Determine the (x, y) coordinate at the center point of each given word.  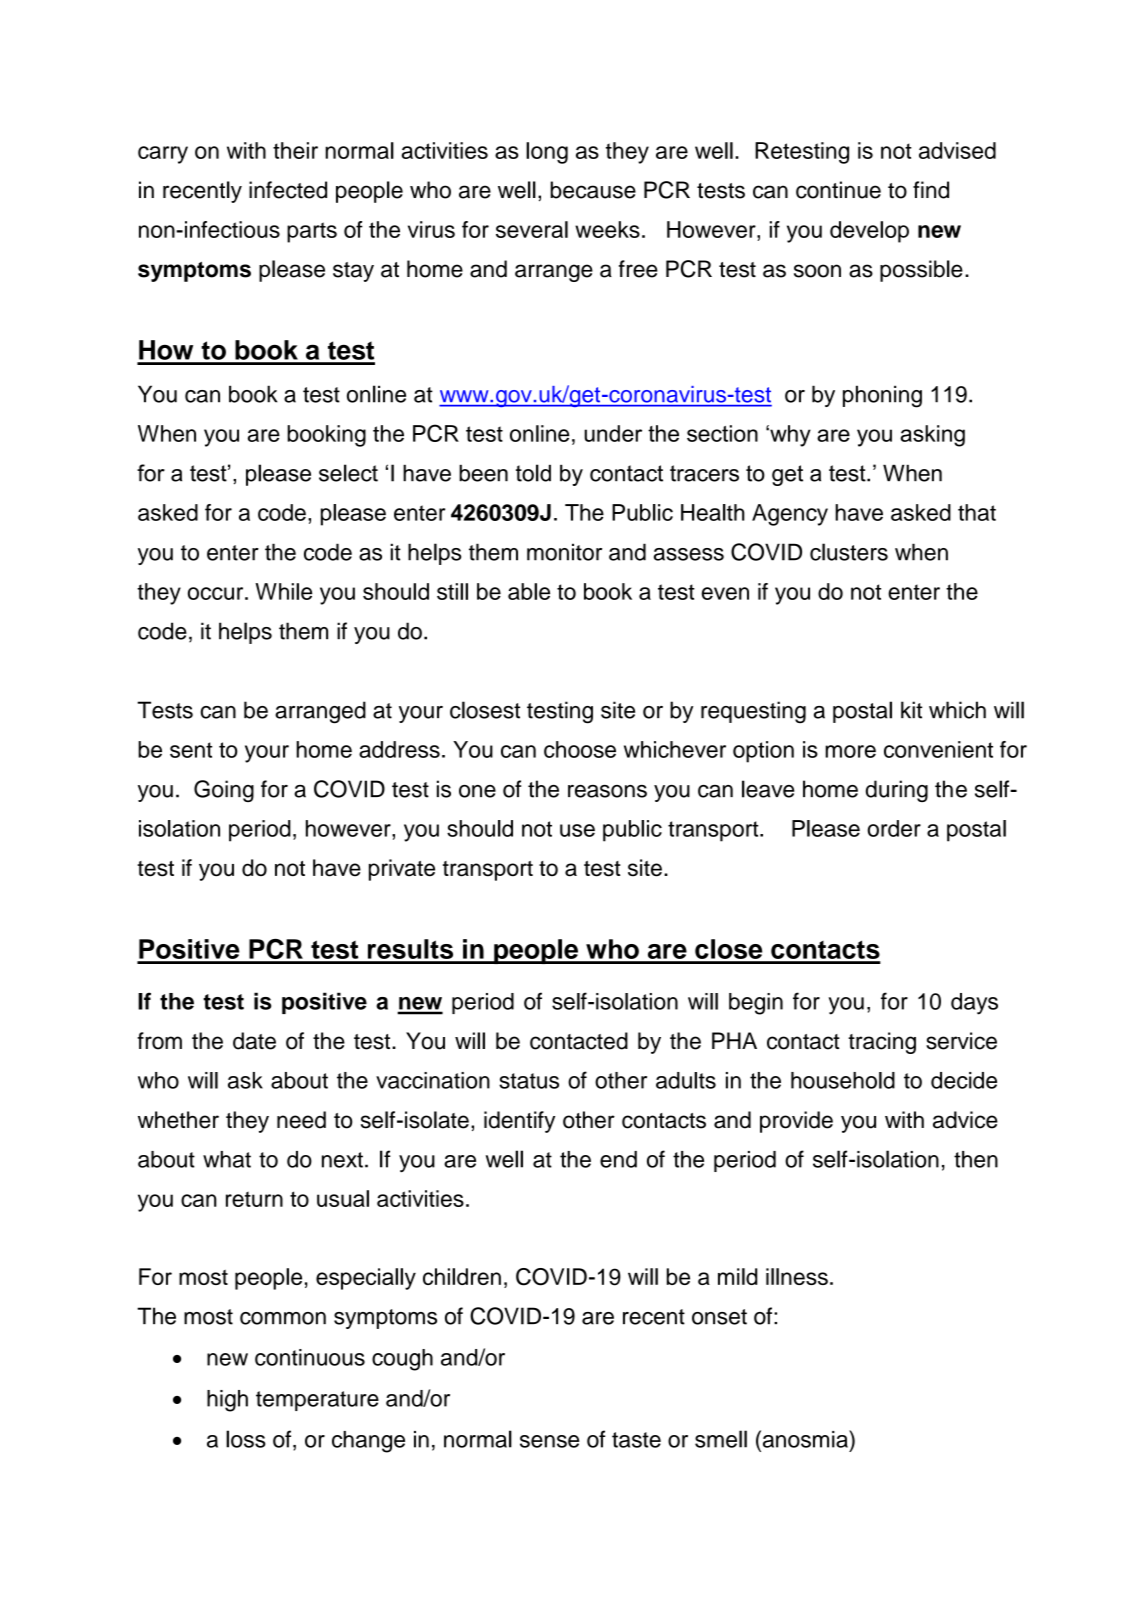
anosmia (805, 1439)
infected (288, 190)
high (227, 1401)
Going (224, 791)
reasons (607, 791)
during (897, 791)
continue (838, 190)
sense (549, 1441)
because (593, 190)
